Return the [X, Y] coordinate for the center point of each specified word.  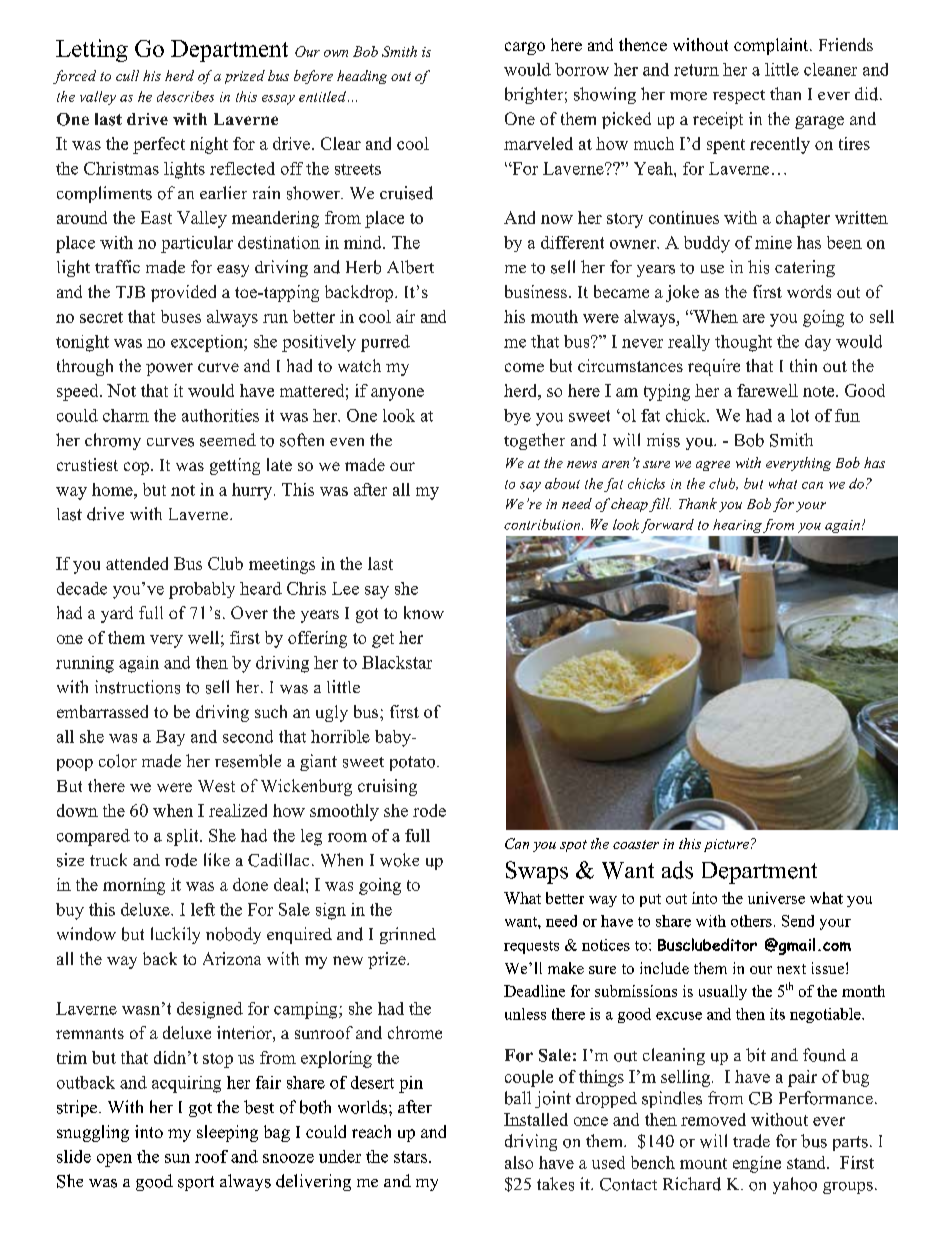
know [424, 612]
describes [185, 96]
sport [196, 1183]
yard [117, 614]
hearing [737, 526]
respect [739, 97]
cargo [525, 48]
